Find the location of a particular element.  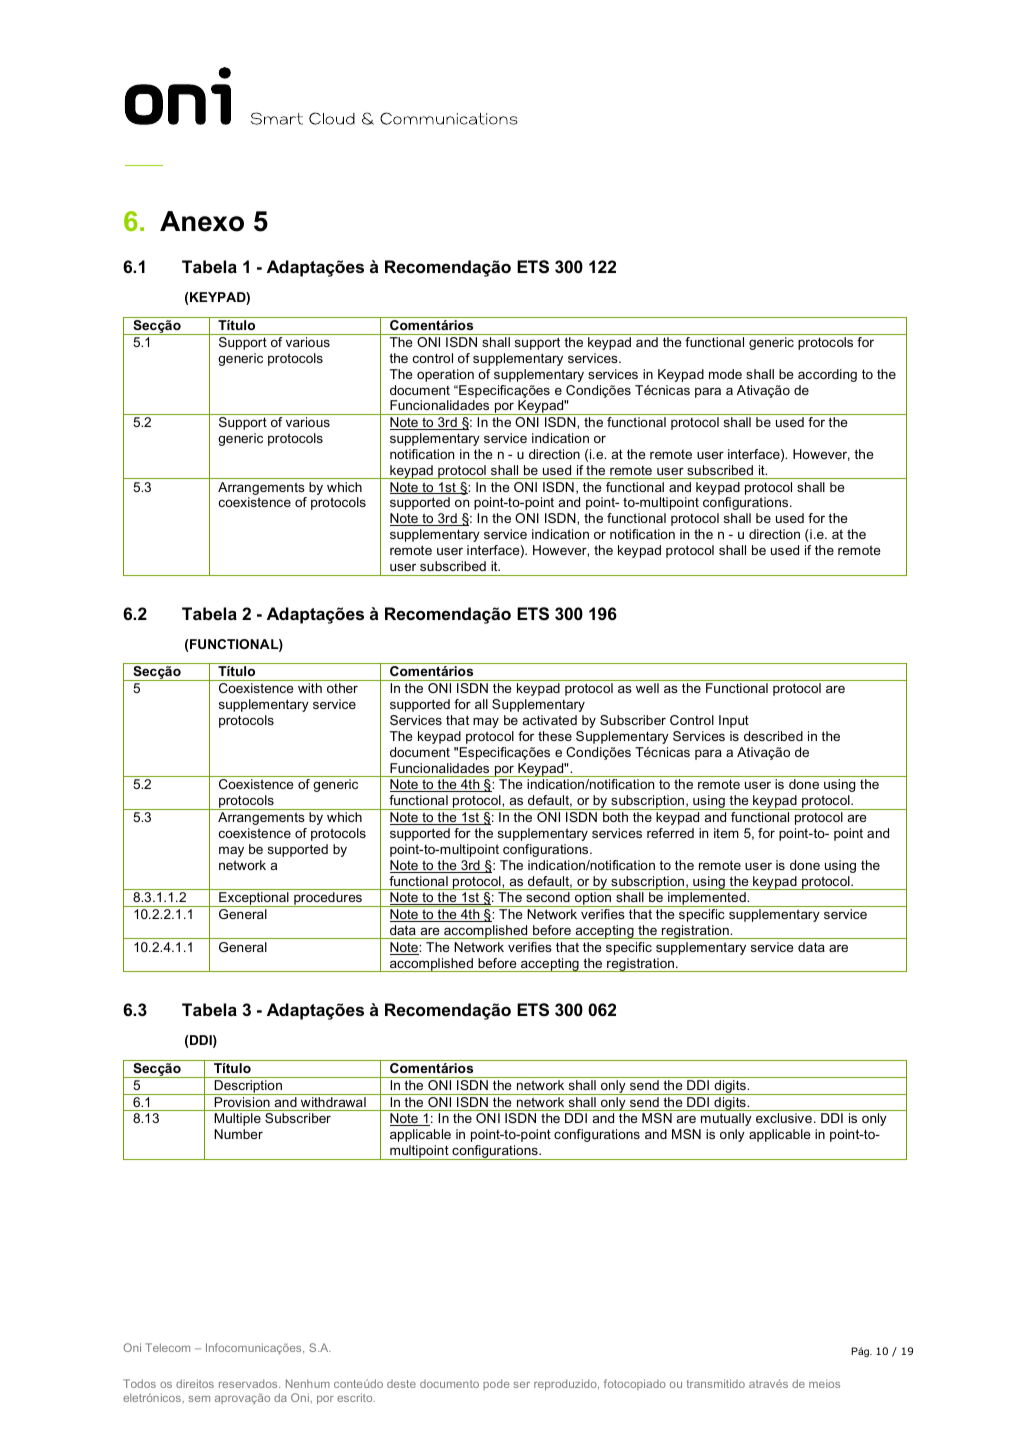

procedures is located at coordinates (328, 899).
